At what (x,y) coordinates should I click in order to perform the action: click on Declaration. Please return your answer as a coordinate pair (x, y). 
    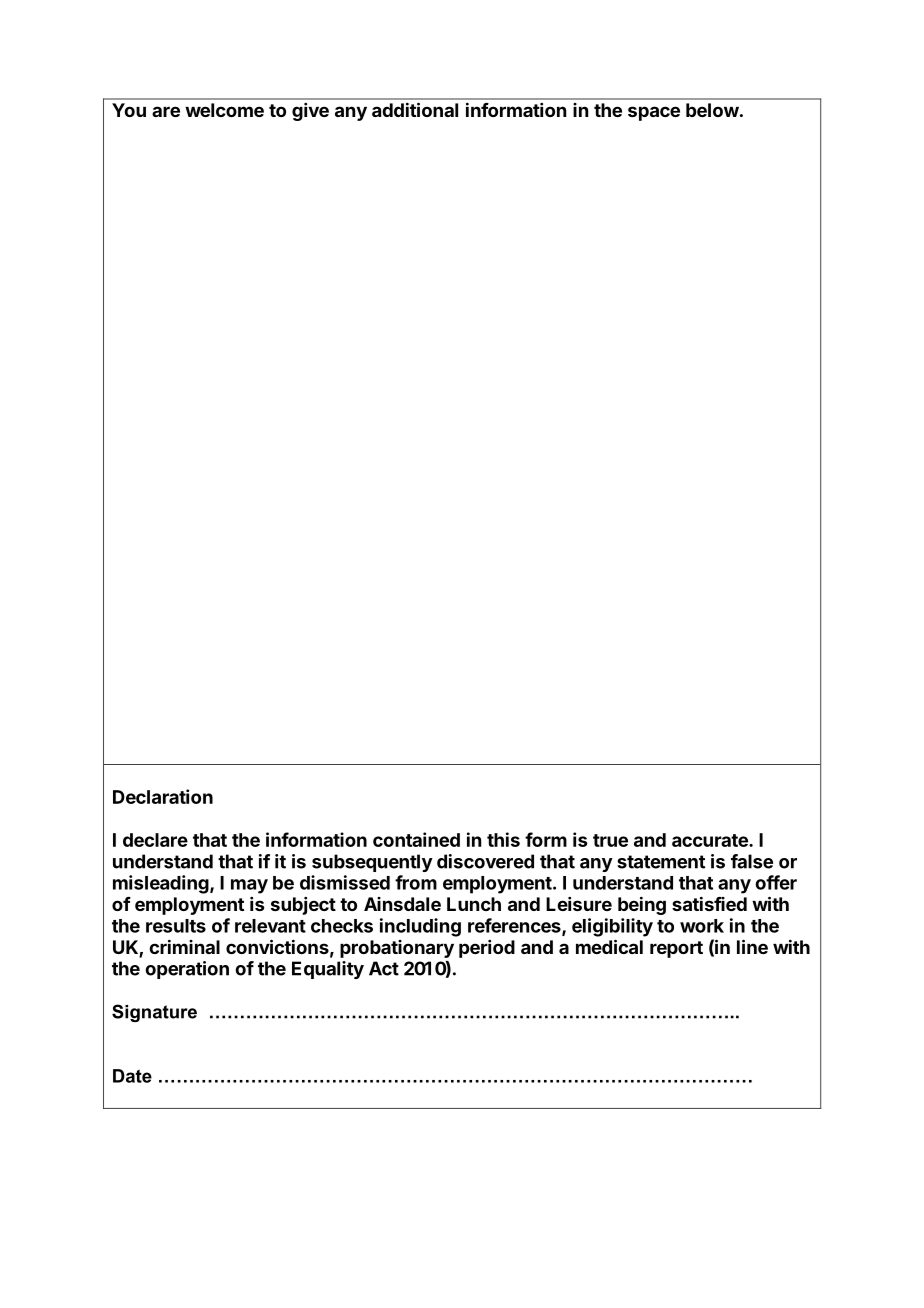
    Looking at the image, I should click on (163, 796).
